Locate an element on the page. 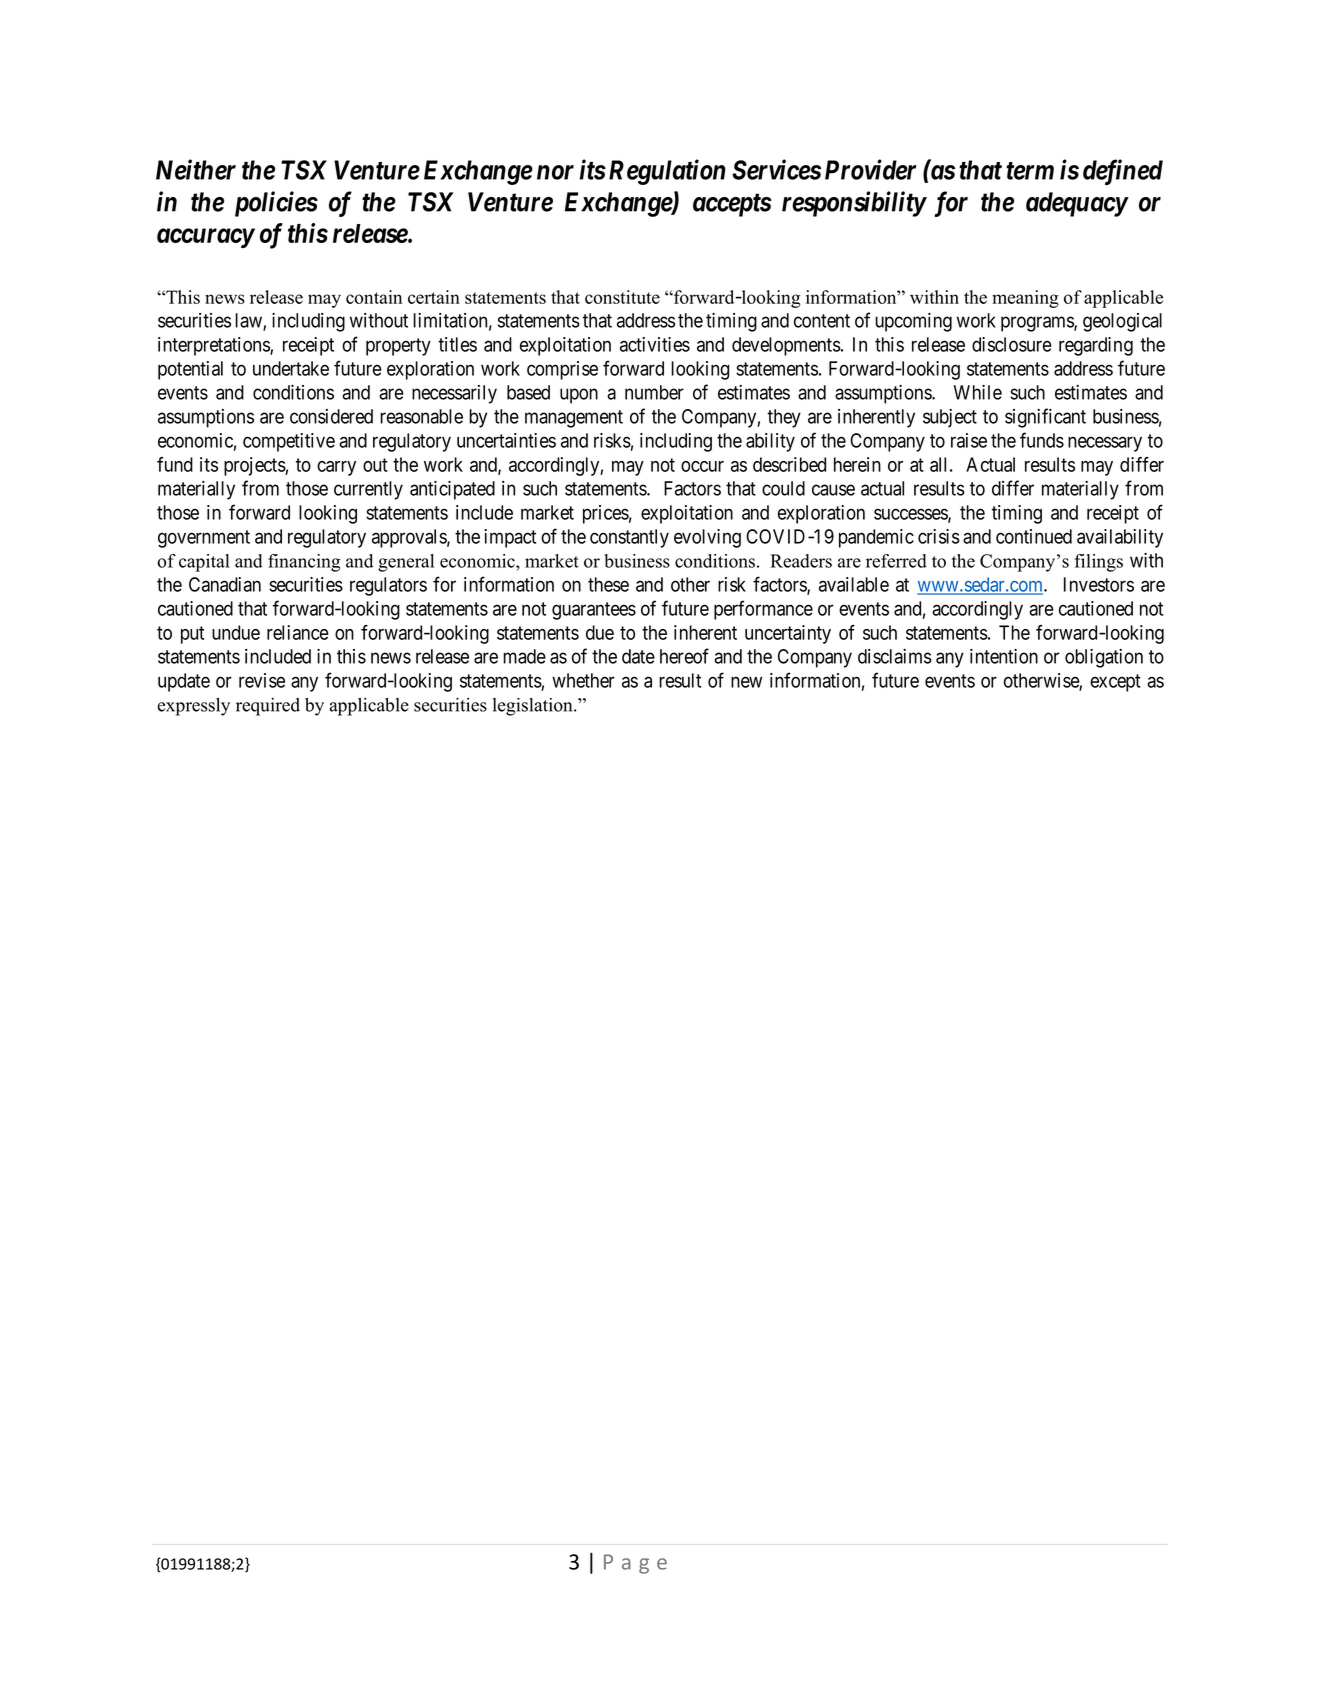  except is located at coordinates (1115, 683).
